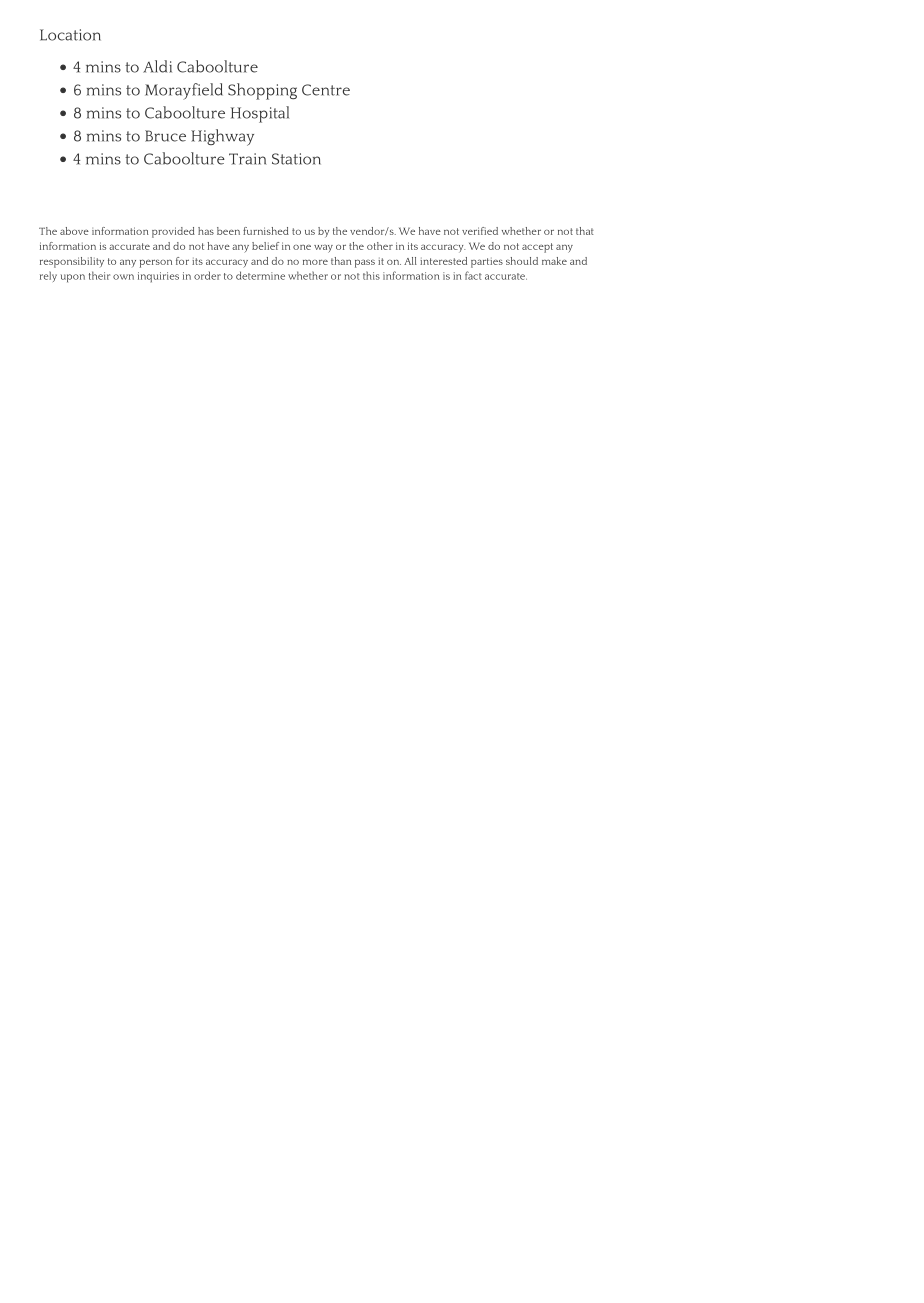 The width and height of the screenshot is (924, 1303). I want to click on their, so click(99, 275).
